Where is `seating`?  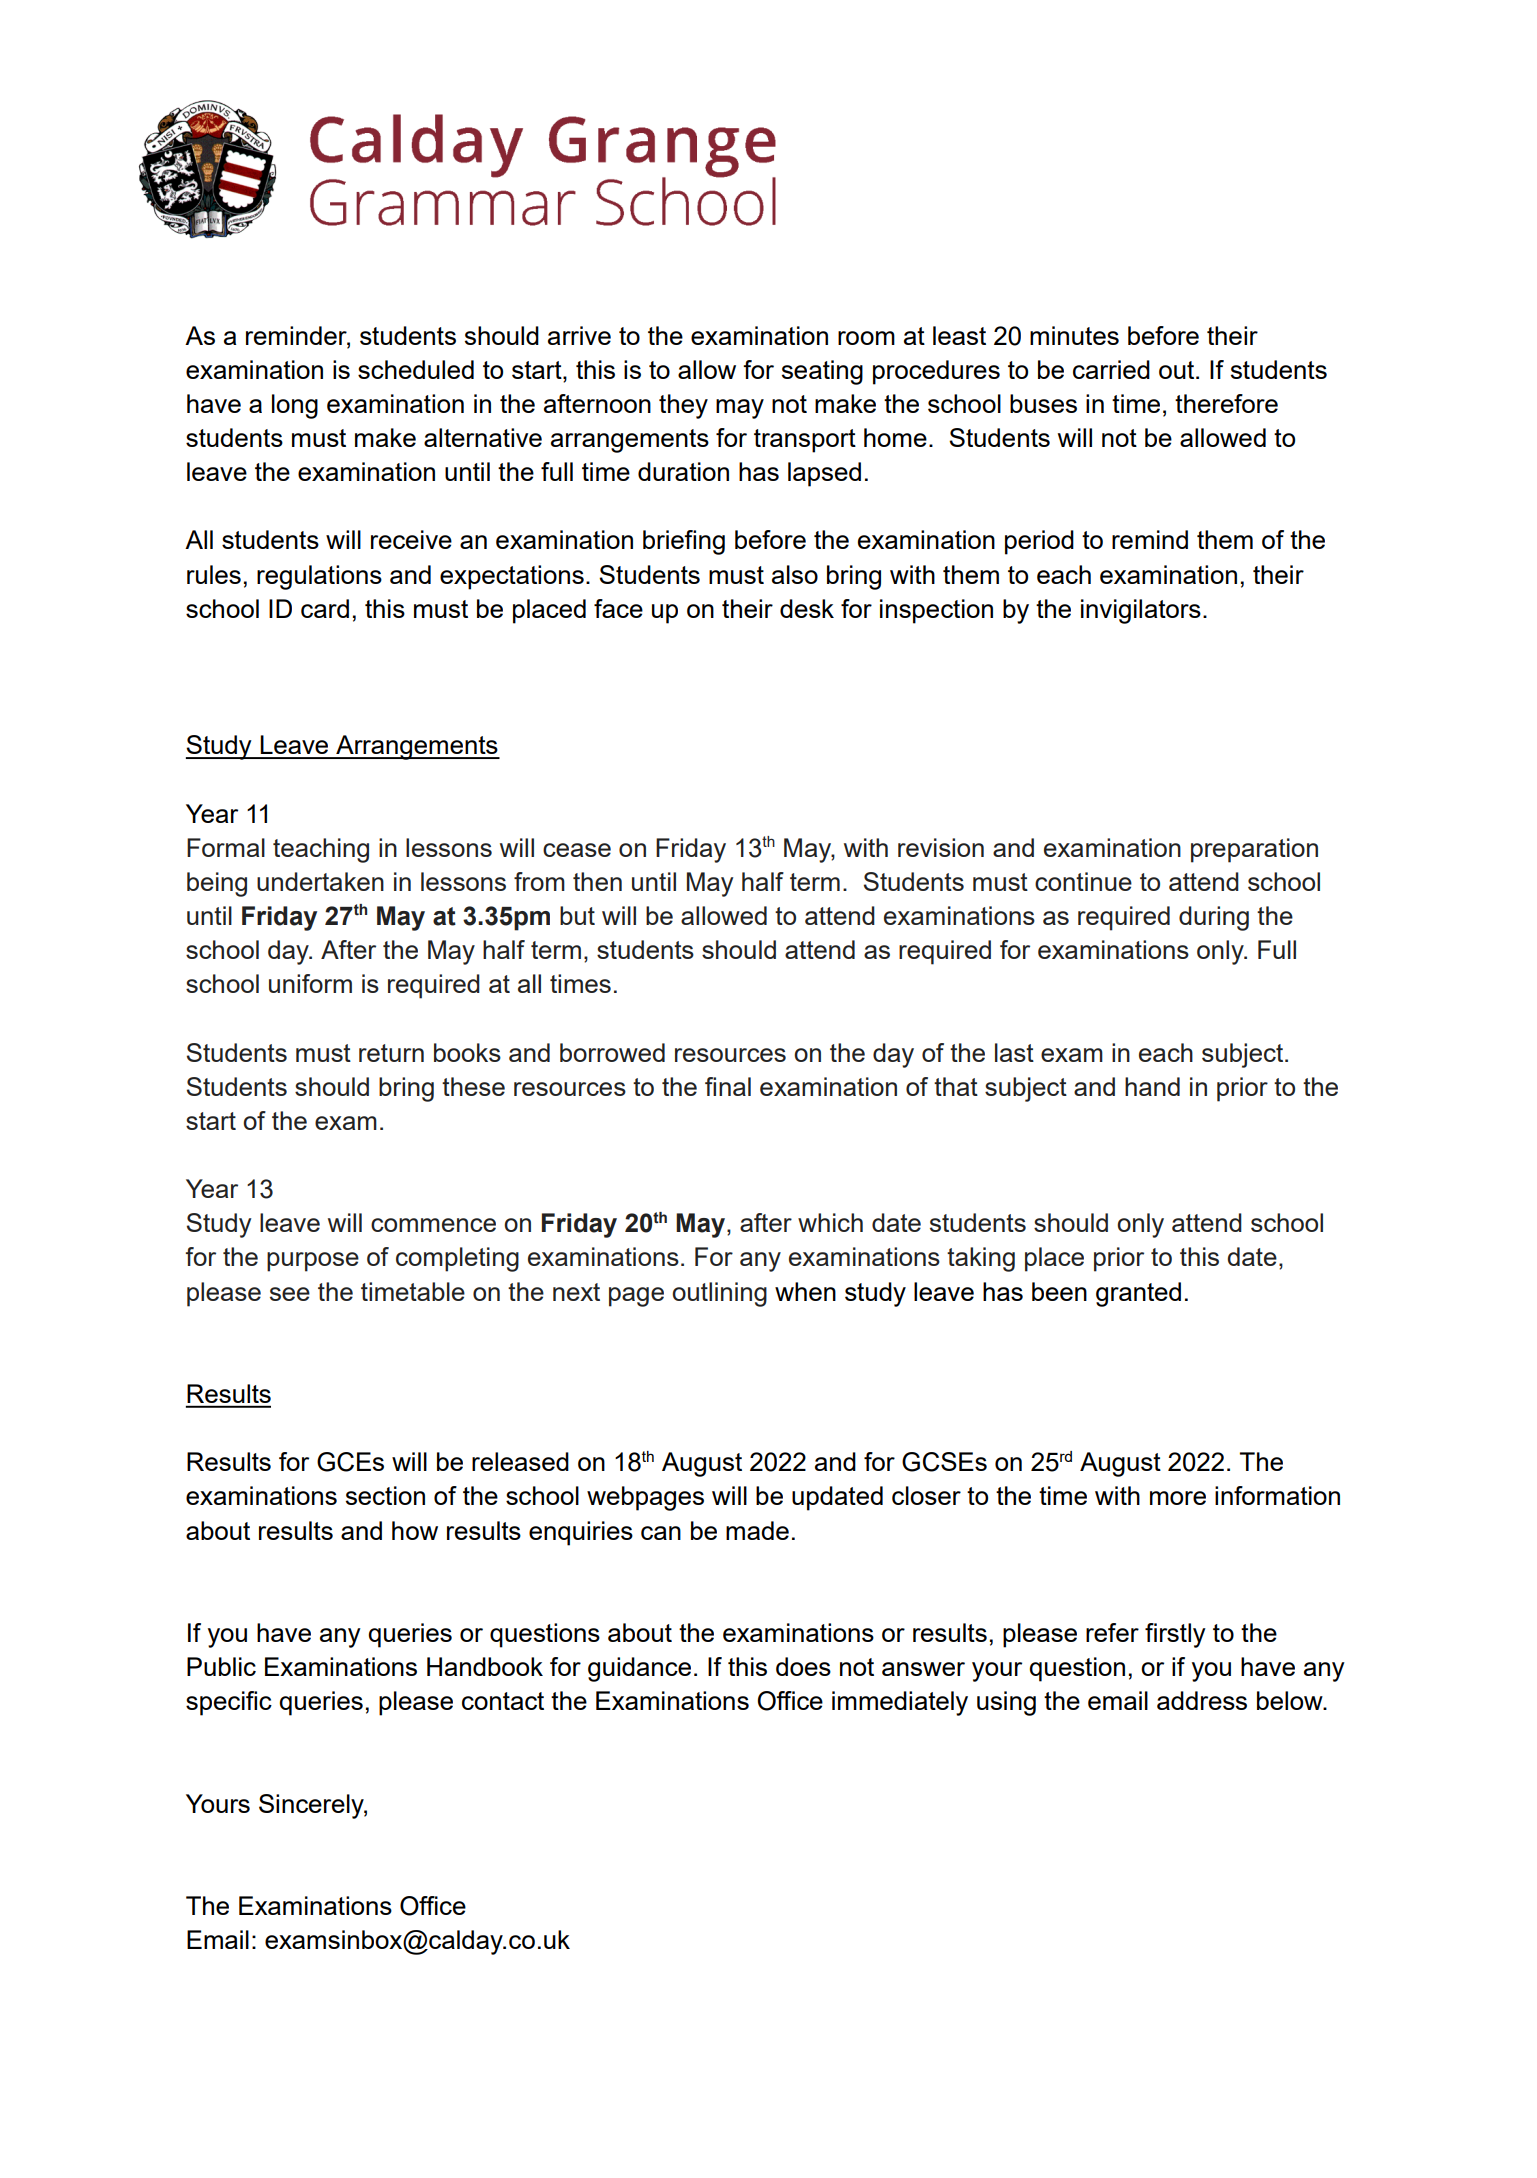 seating is located at coordinates (822, 372).
